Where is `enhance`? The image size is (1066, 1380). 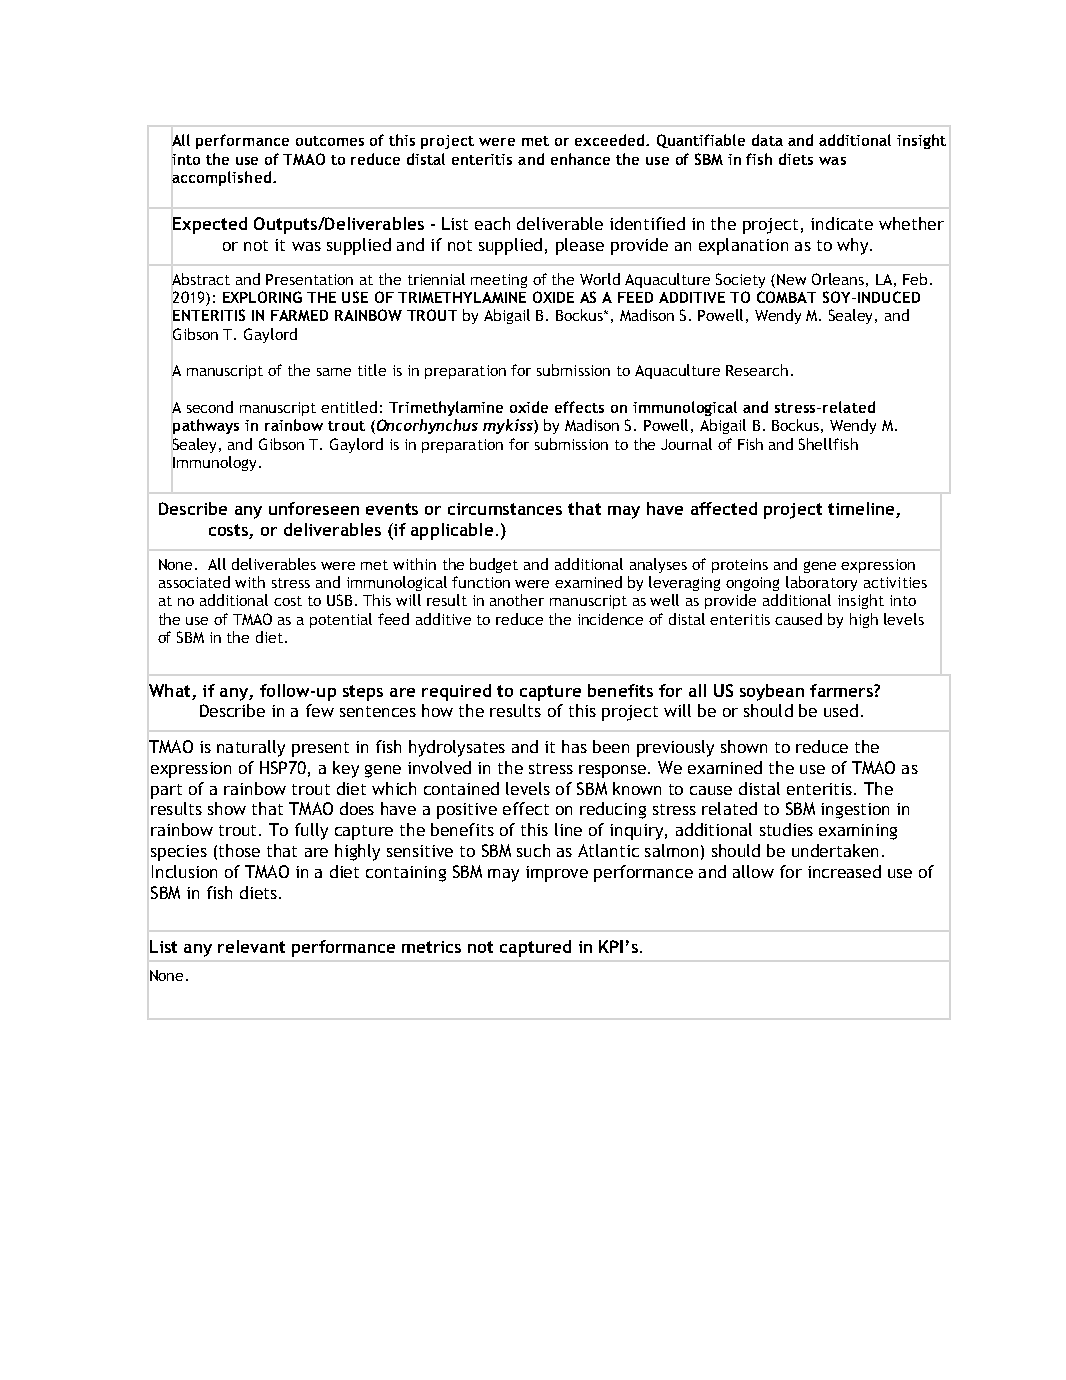 enhance is located at coordinates (580, 159).
